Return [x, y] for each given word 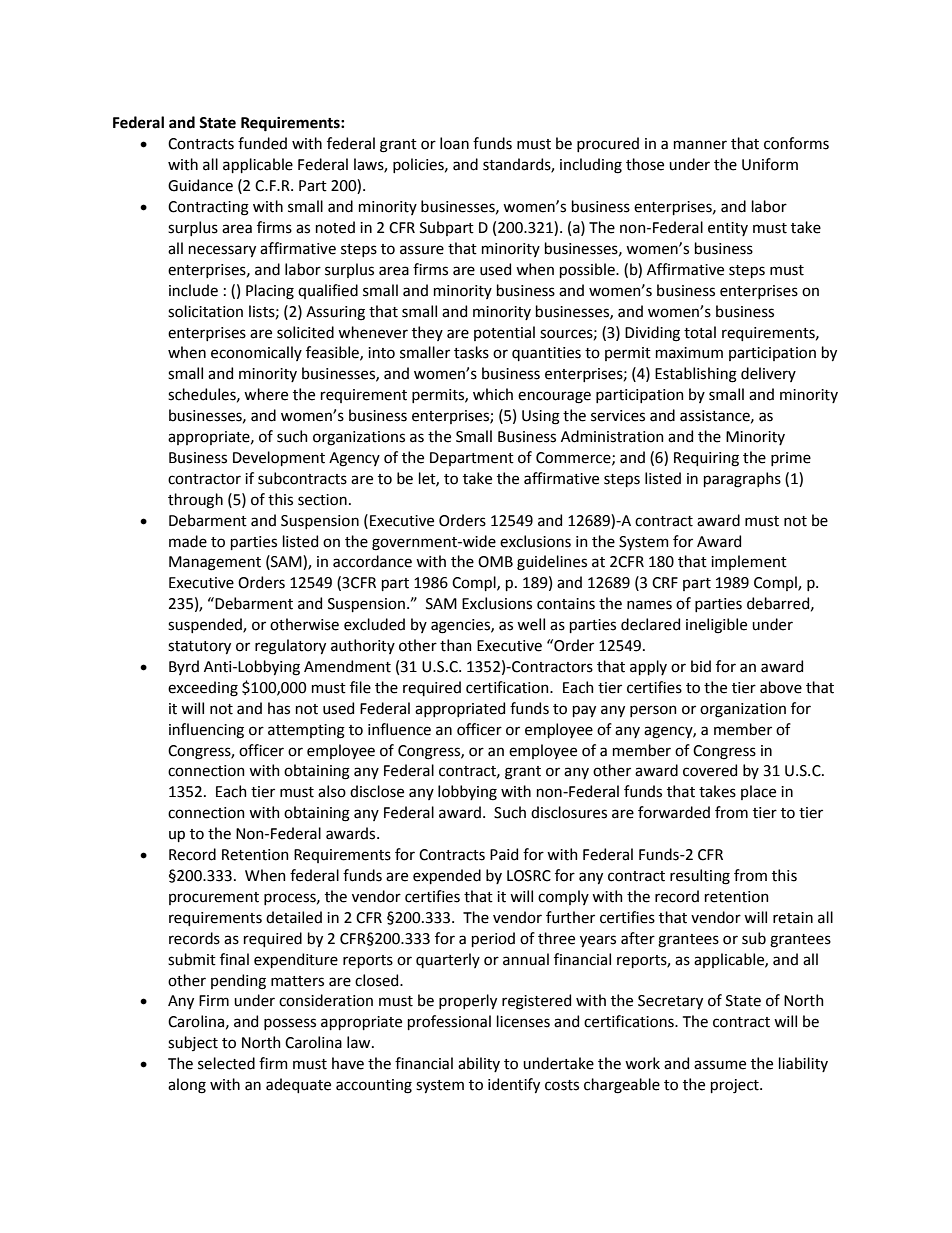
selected [226, 1063]
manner [700, 145]
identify [514, 1085]
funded [262, 143]
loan [454, 143]
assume [720, 1065]
